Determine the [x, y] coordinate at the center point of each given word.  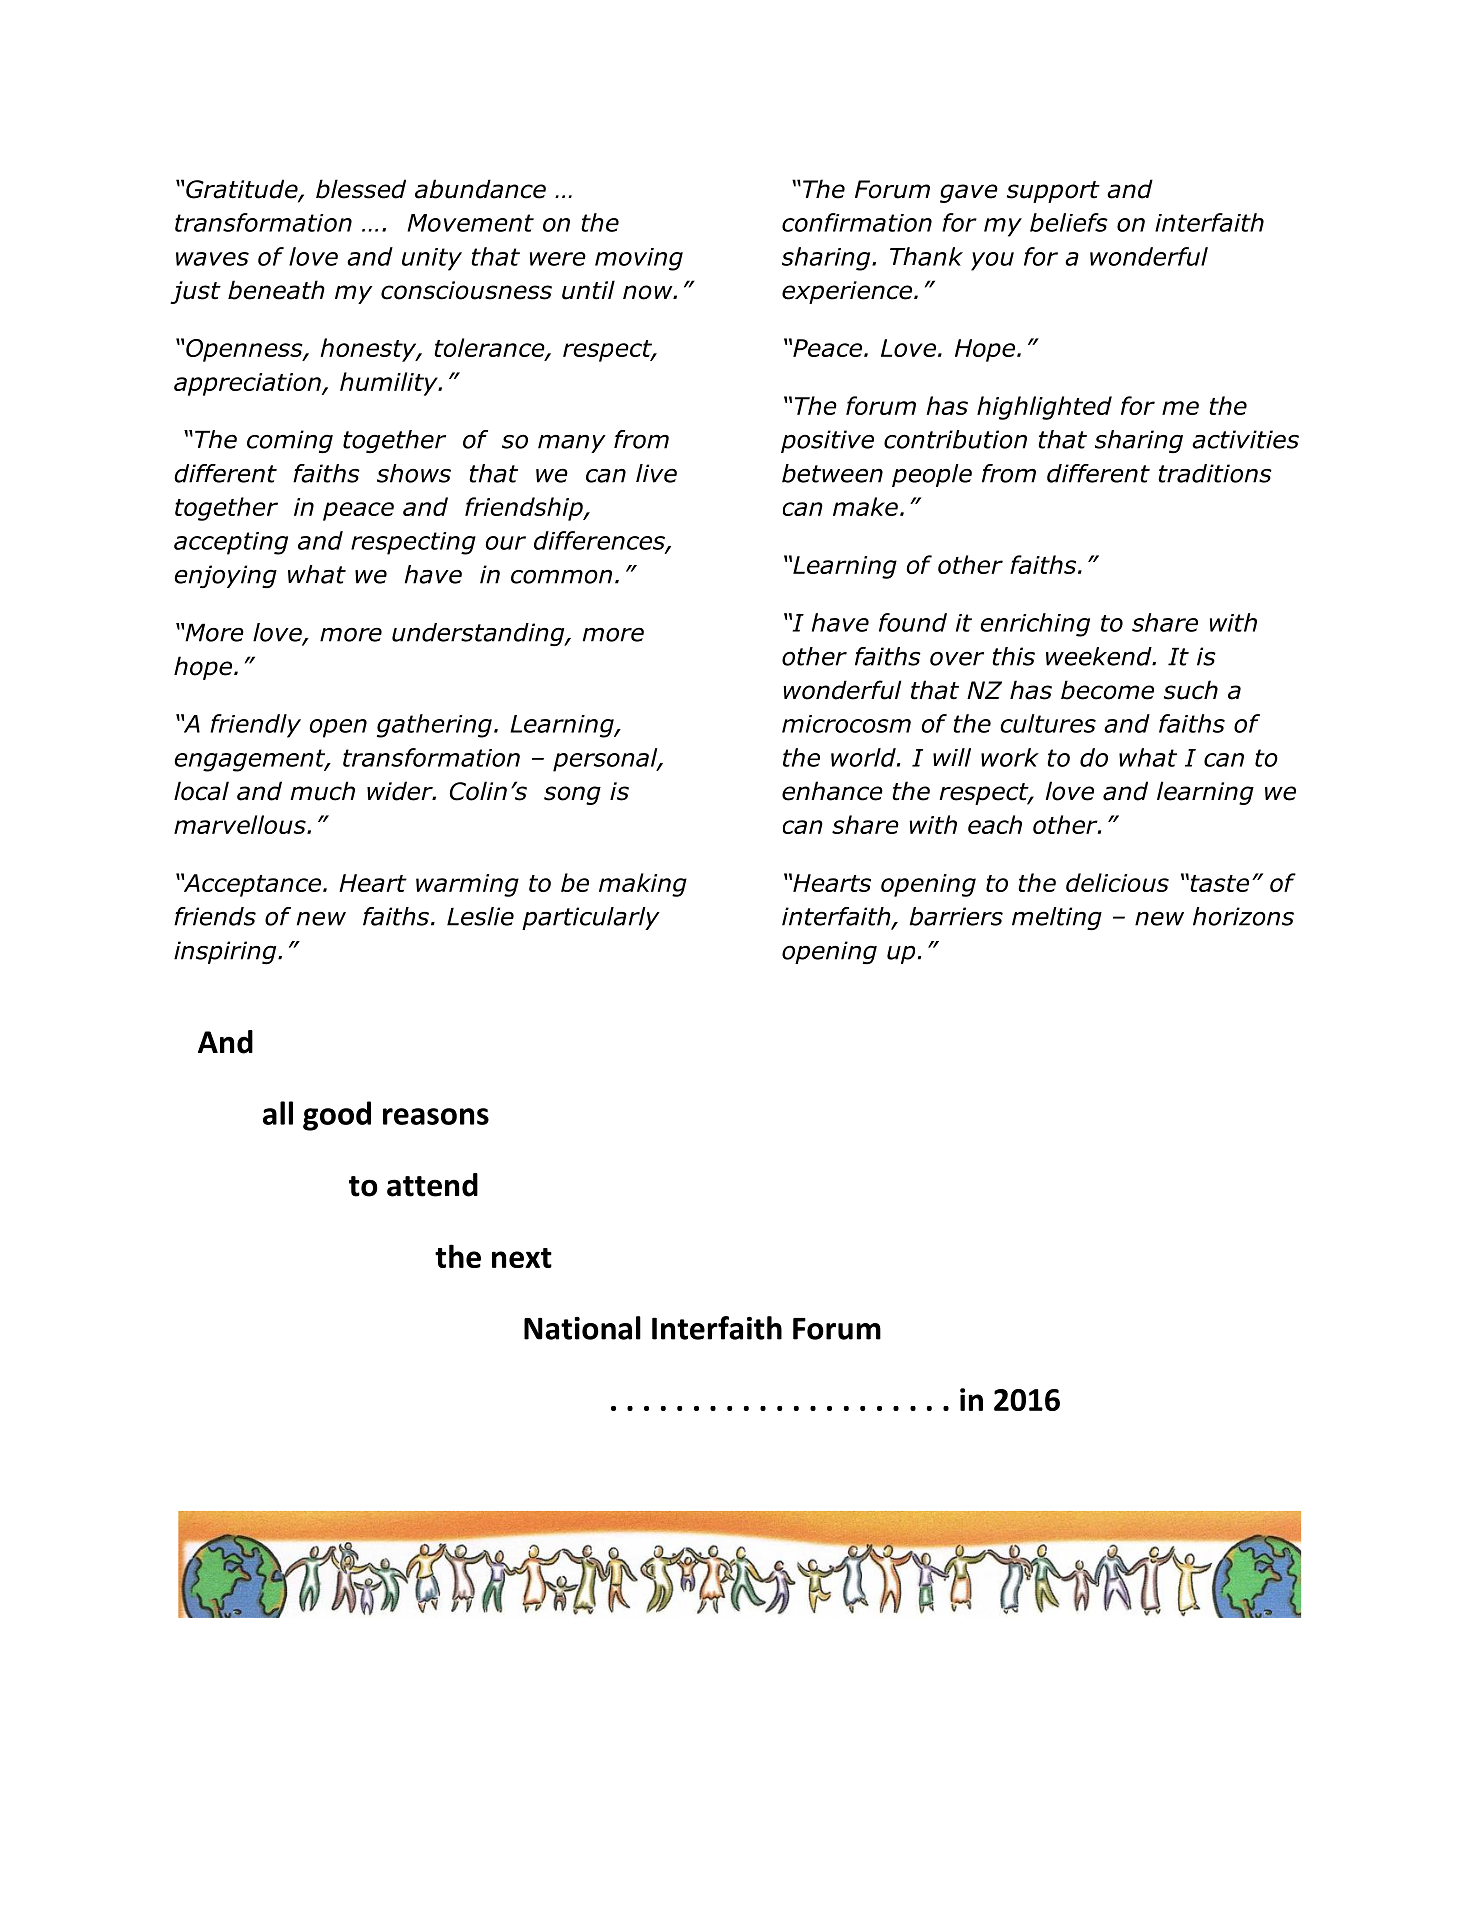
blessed [361, 189]
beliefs [1069, 222]
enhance [832, 791]
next [522, 1258]
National [582, 1328]
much [322, 791]
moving [639, 259]
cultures [1048, 723]
